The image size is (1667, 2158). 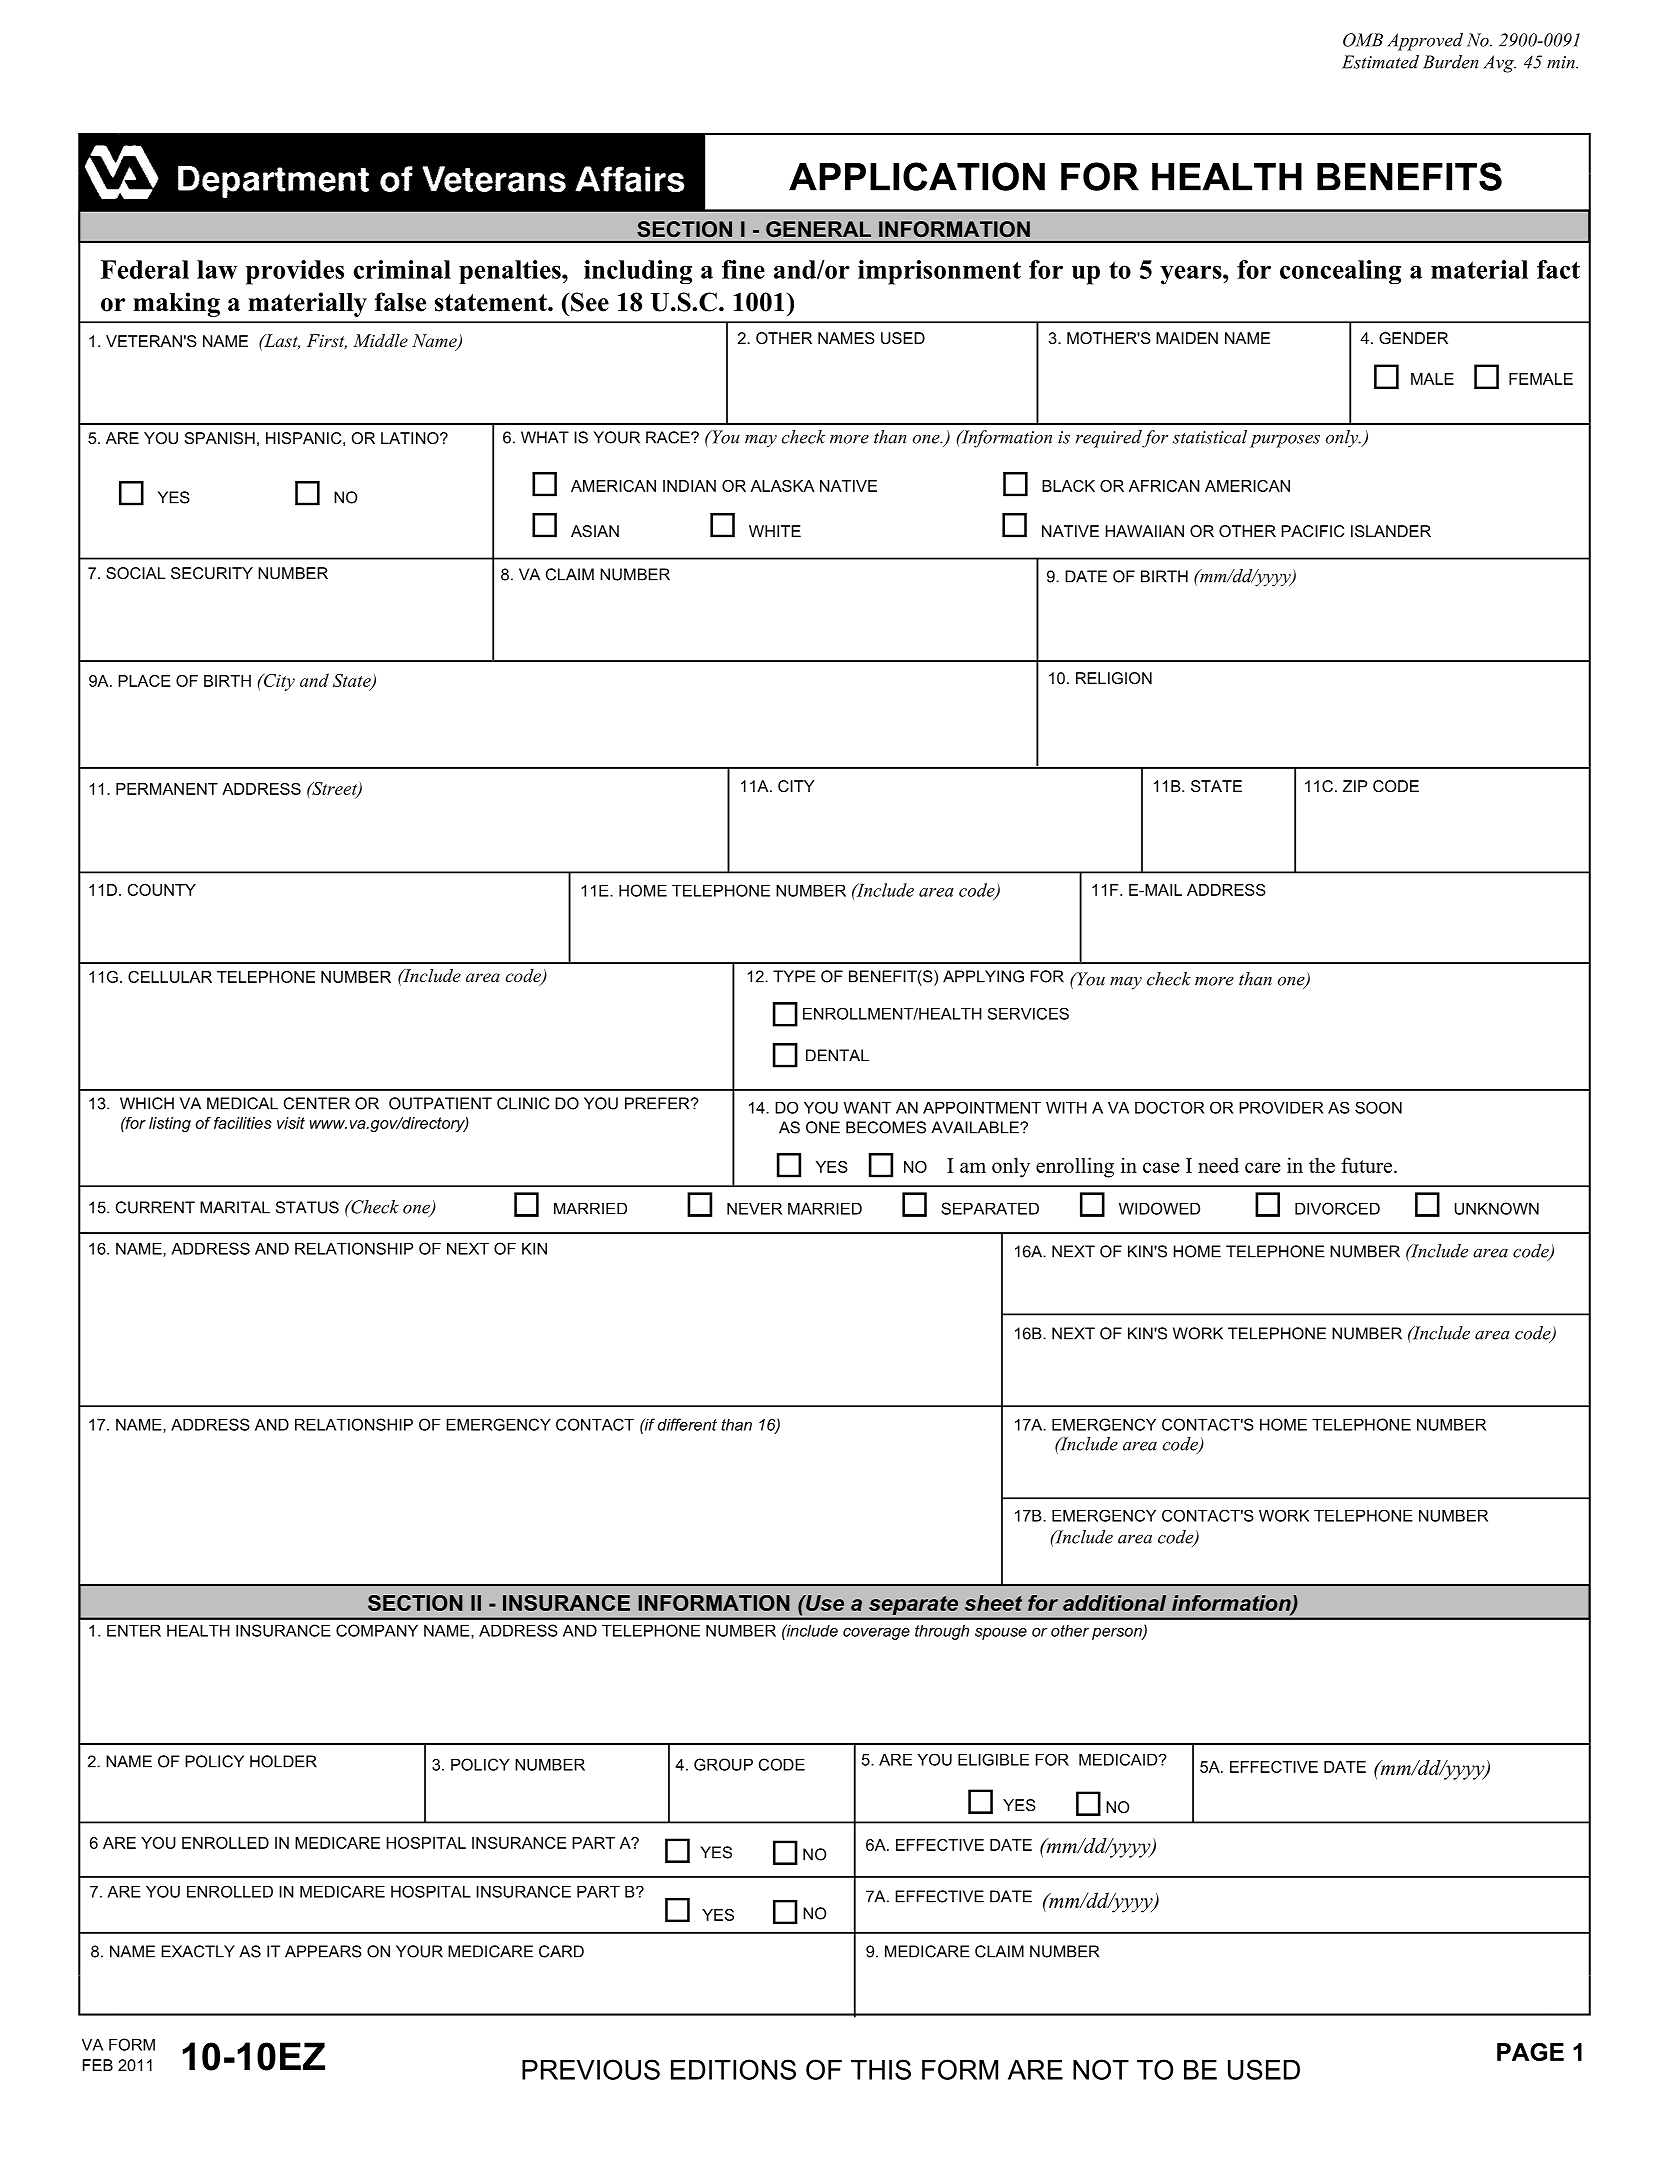 I want to click on ZIP, so click(x=1355, y=786).
